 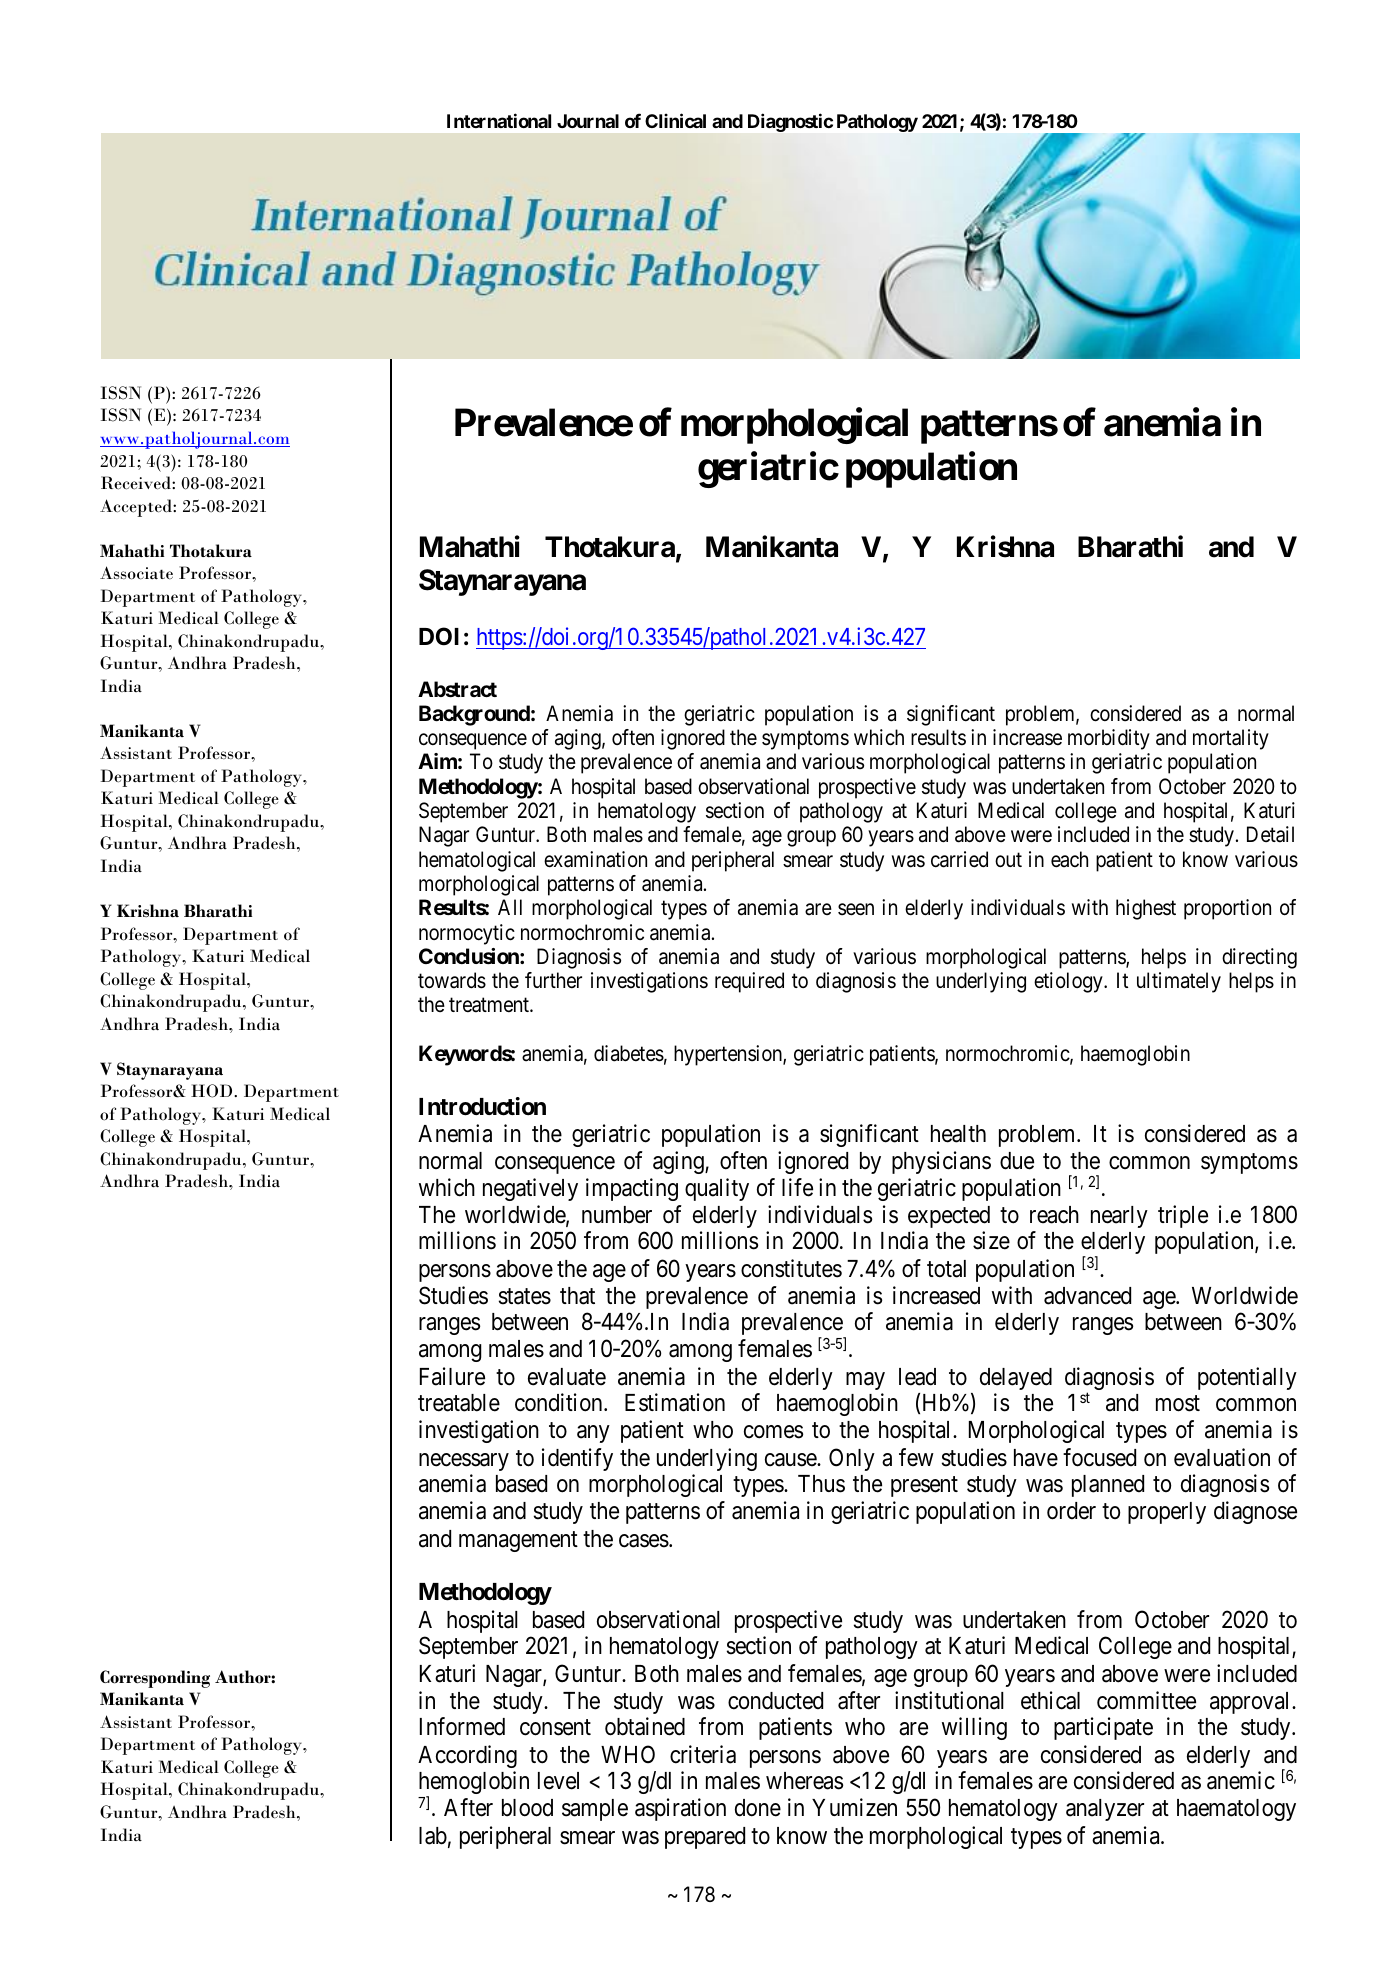 I want to click on Clinical, so click(x=675, y=120).
